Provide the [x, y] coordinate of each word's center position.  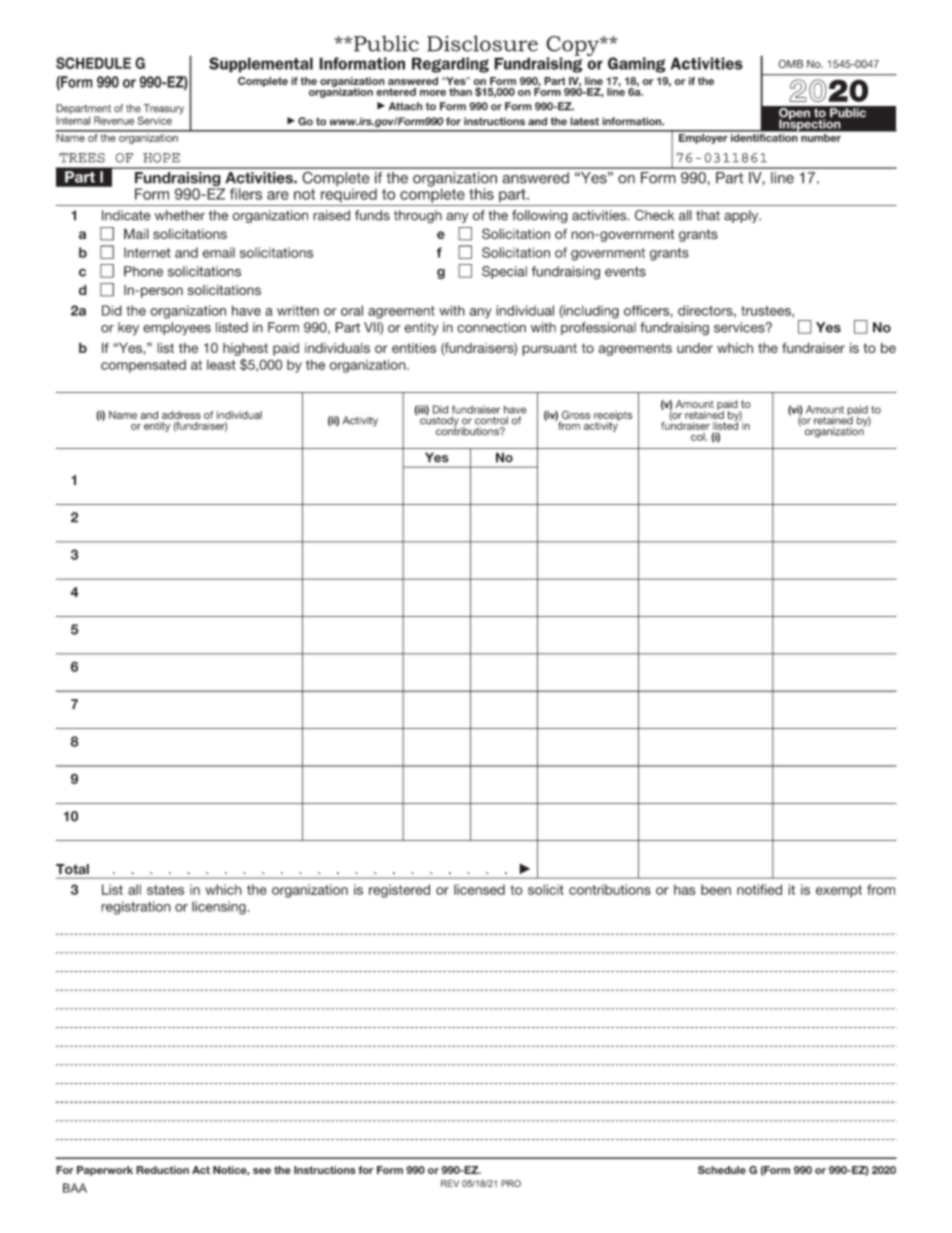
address [181, 415]
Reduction [162, 1170]
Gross [576, 415]
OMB [790, 63]
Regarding [450, 65]
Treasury [164, 109]
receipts [613, 417]
